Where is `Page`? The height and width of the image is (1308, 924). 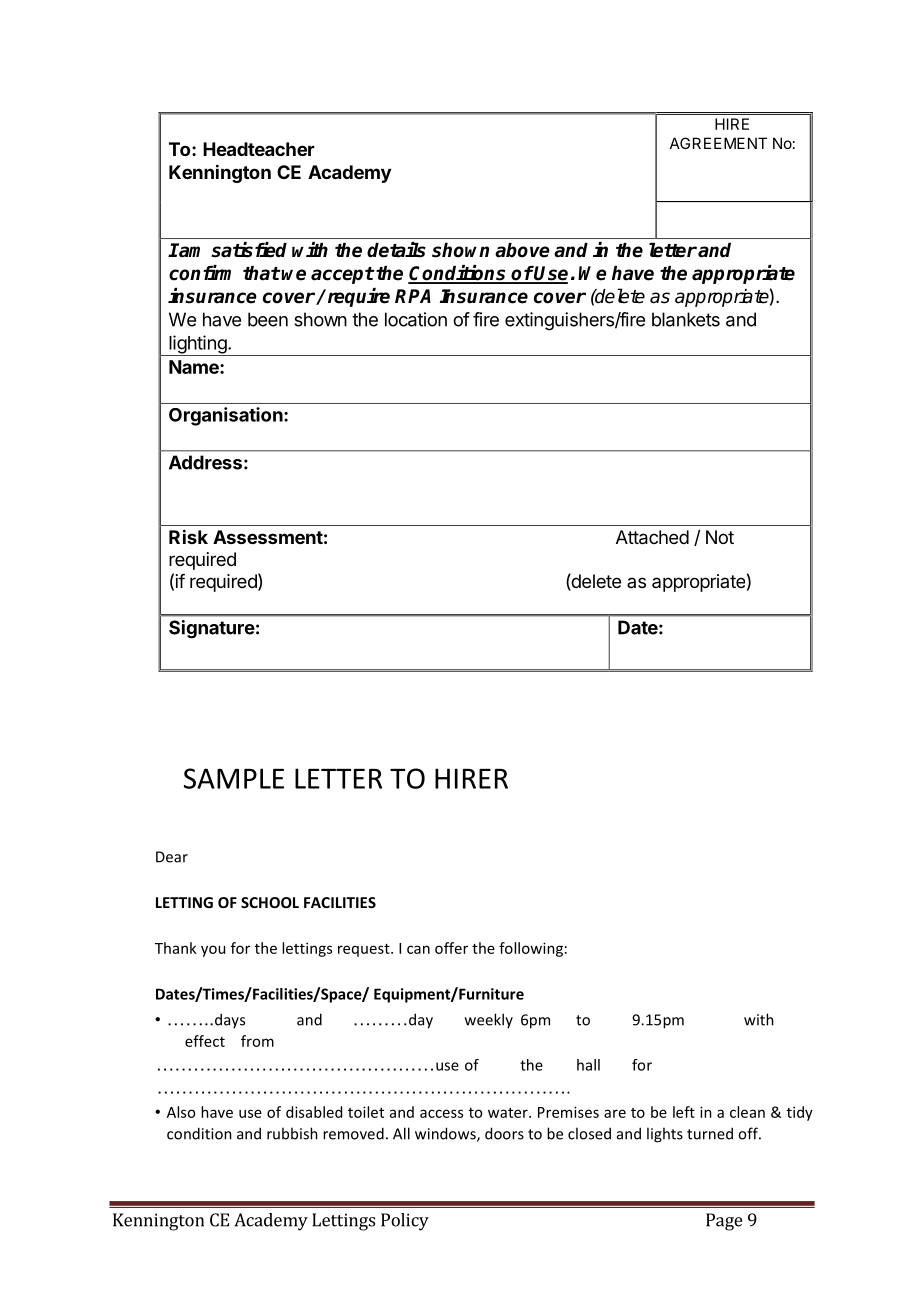
Page is located at coordinates (724, 1222).
